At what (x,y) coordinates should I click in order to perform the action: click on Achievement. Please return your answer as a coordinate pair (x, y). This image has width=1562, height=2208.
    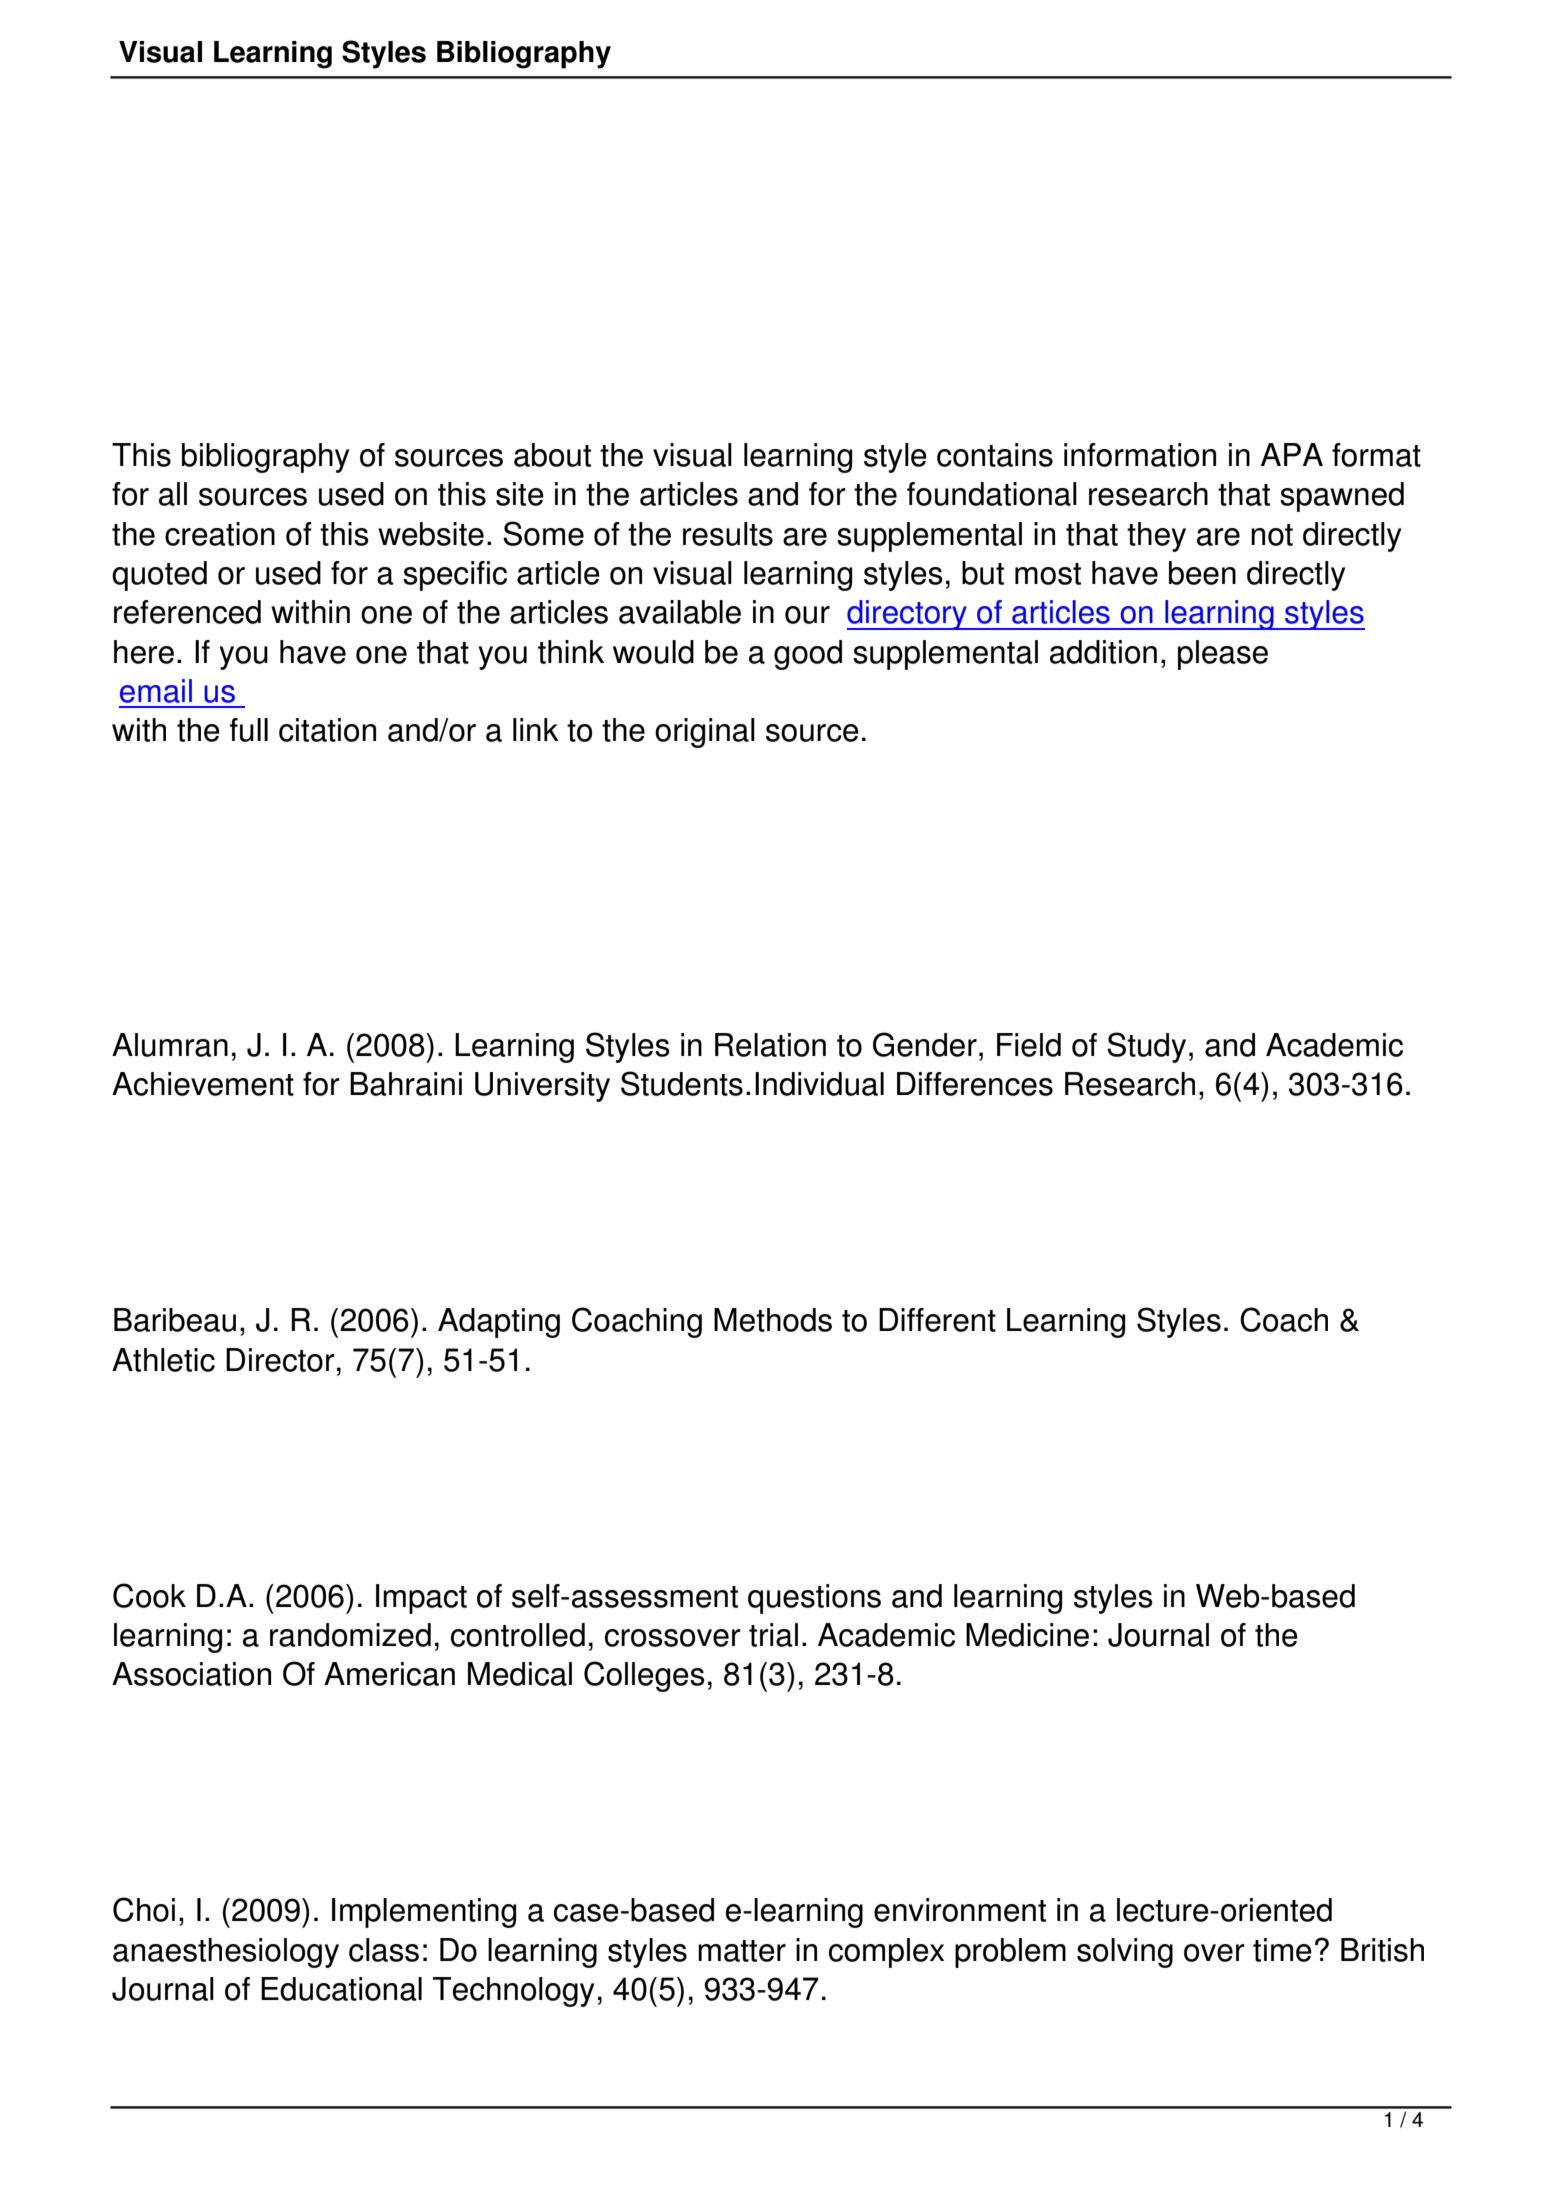
    Looking at the image, I should click on (203, 1084).
